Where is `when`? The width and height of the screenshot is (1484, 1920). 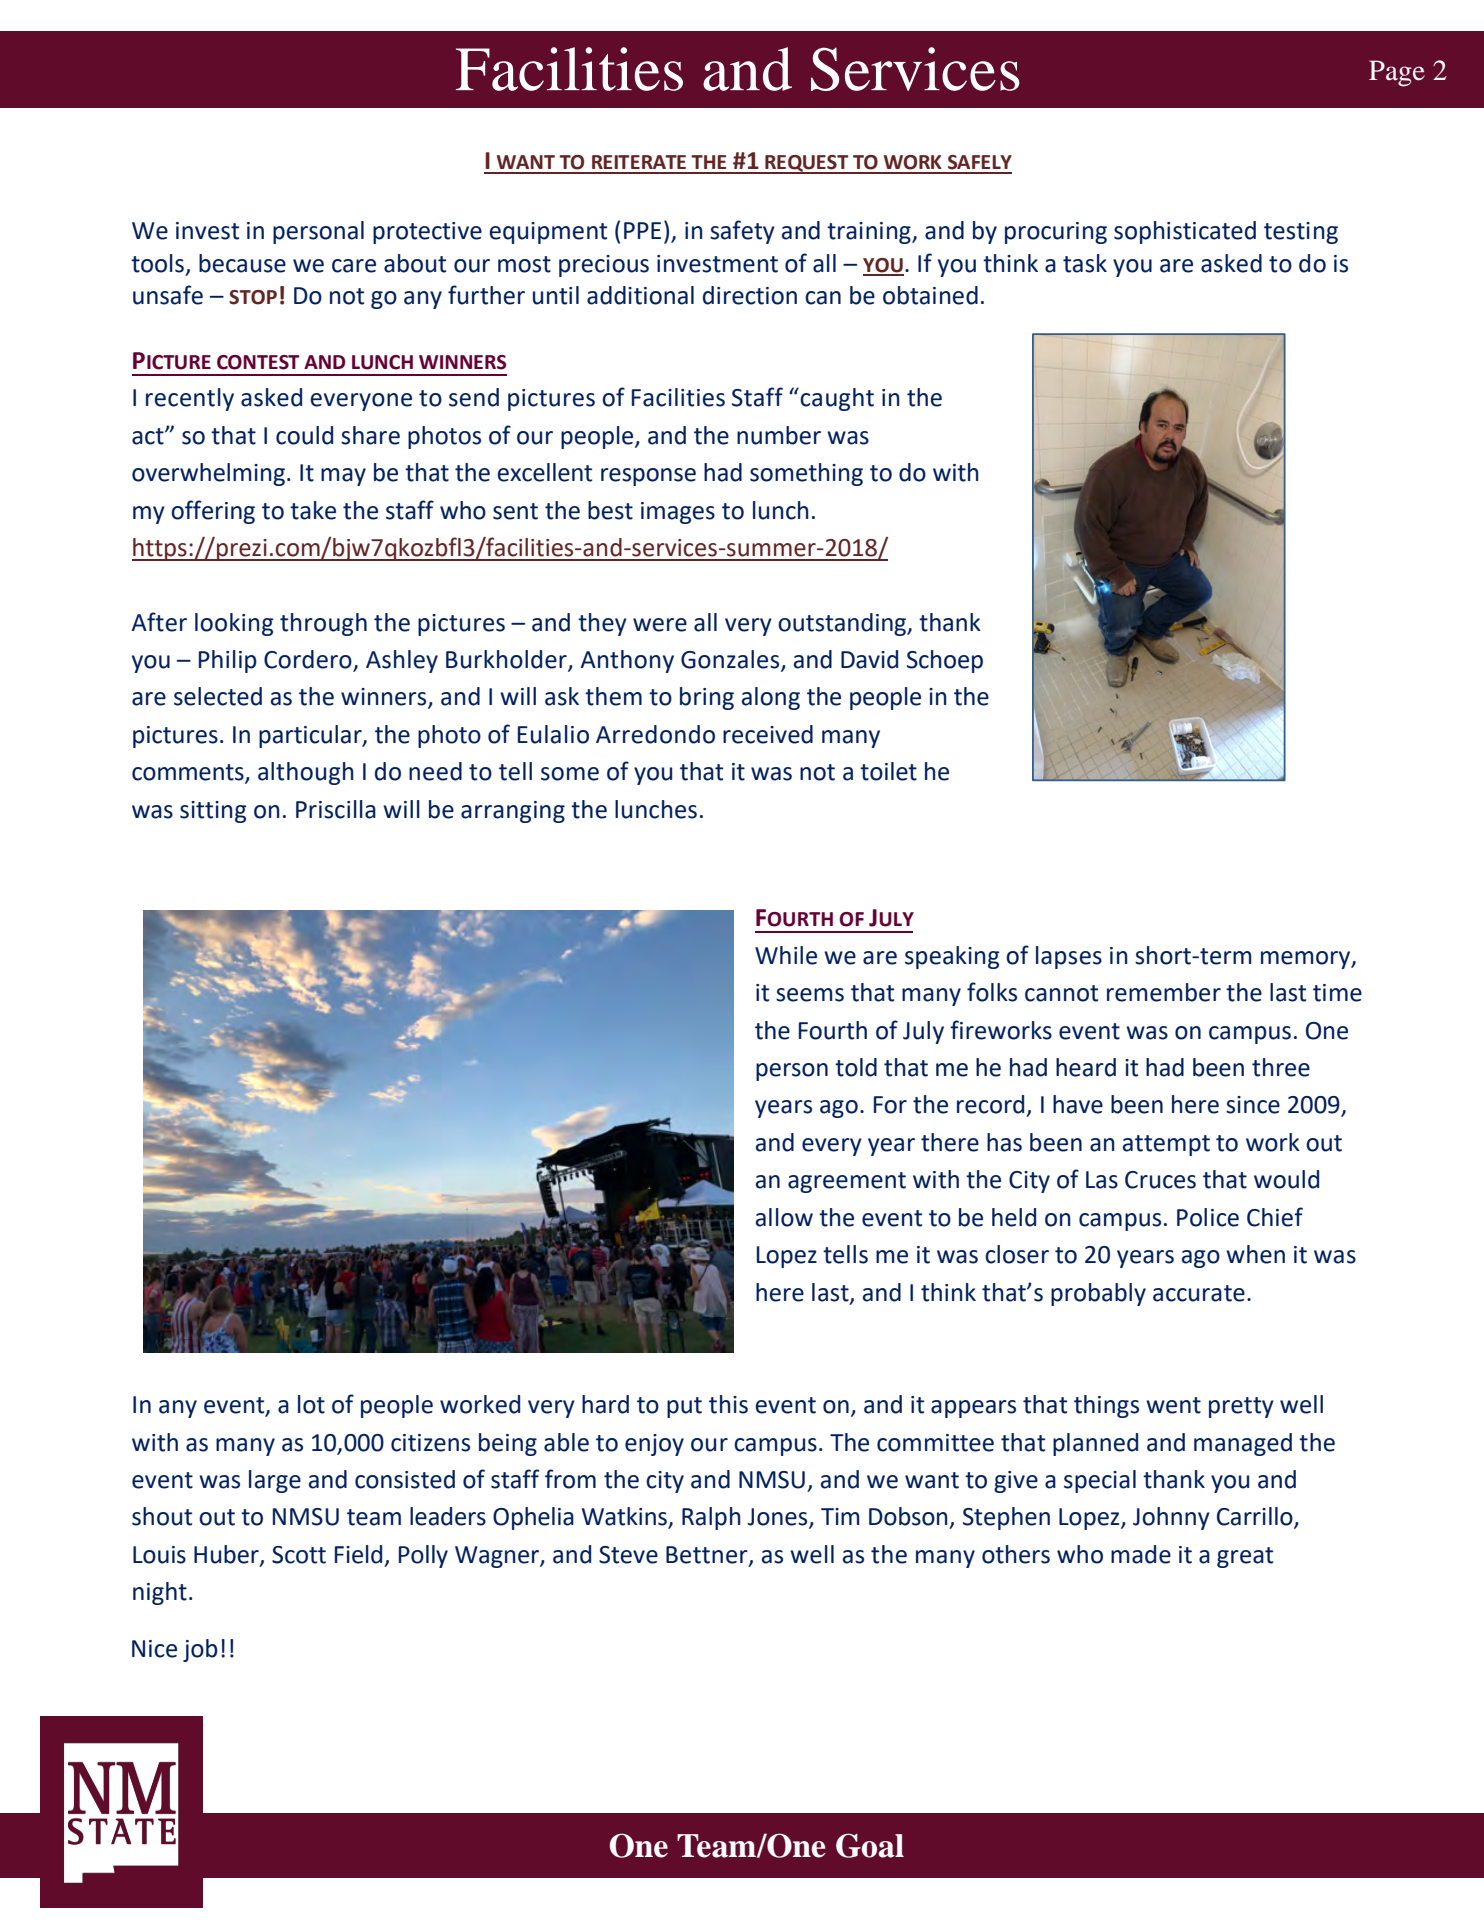
when is located at coordinates (1255, 1254).
